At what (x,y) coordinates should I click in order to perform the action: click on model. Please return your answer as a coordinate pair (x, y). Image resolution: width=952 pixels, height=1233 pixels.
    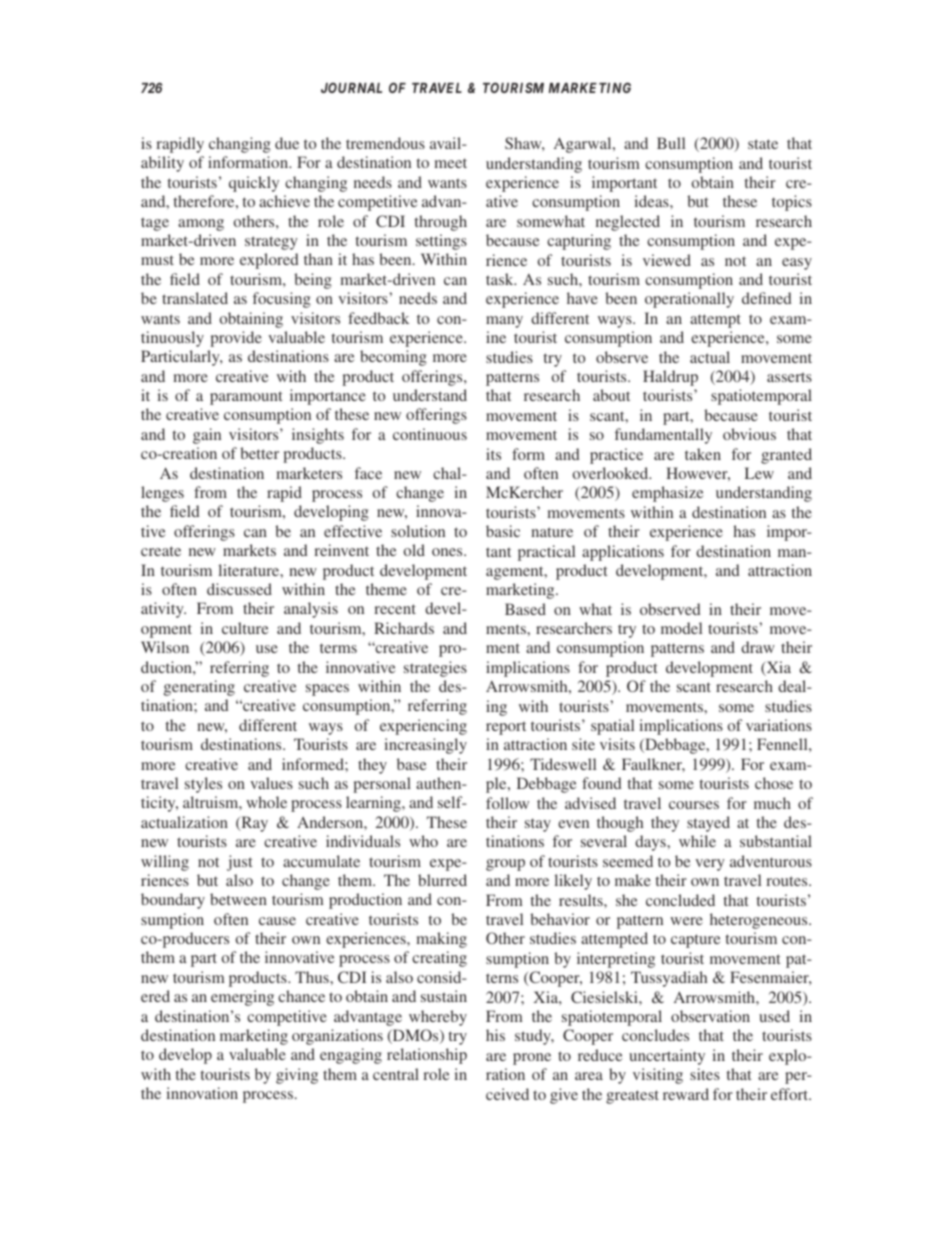
    Looking at the image, I should click on (681, 628).
